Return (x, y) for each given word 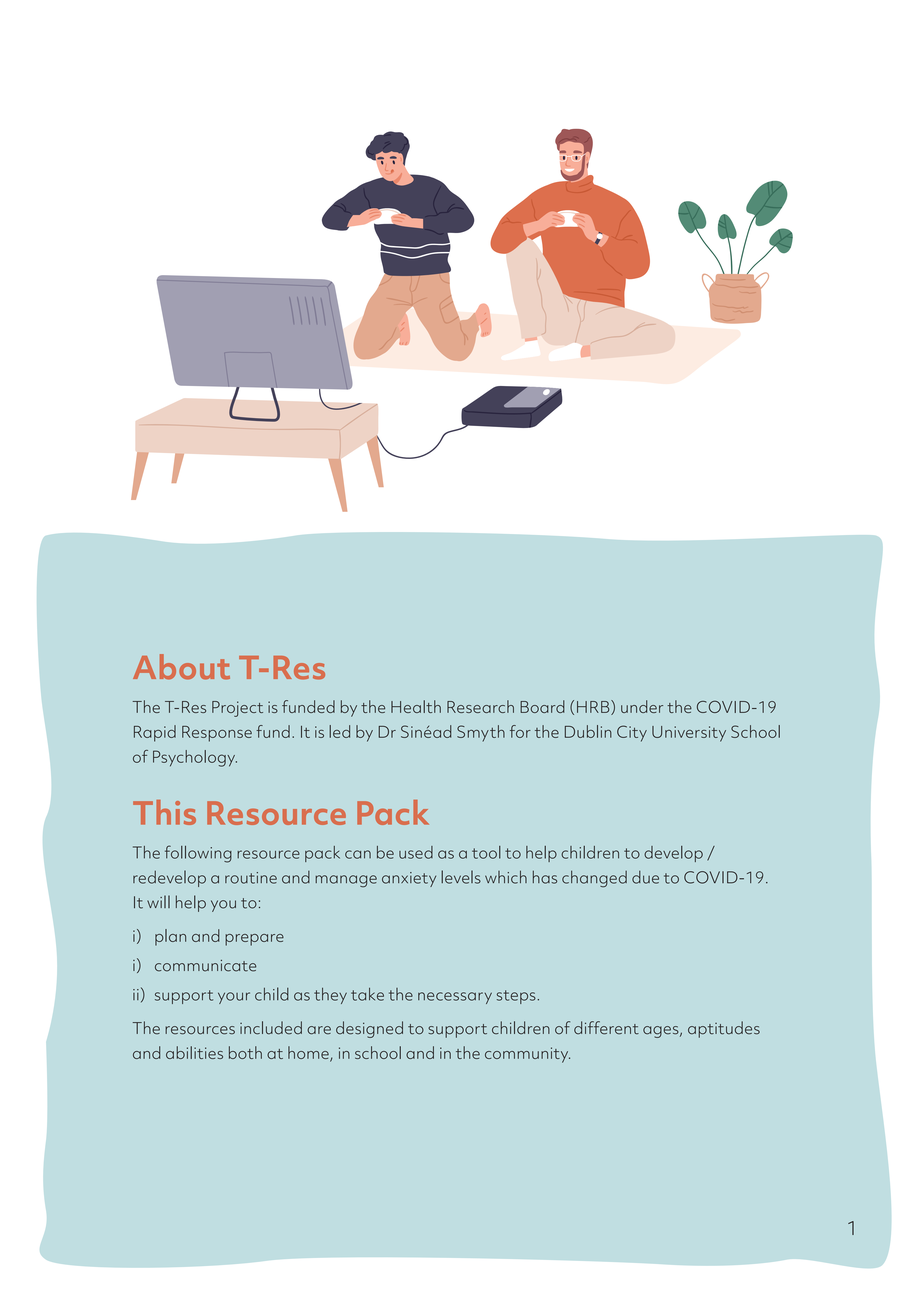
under (642, 706)
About (181, 667)
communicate (206, 966)
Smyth (481, 733)
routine (251, 878)
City (632, 733)
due (645, 877)
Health (416, 706)
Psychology (195, 758)
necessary (455, 998)
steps (517, 997)
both (245, 1052)
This (164, 812)
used (416, 852)
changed (594, 879)
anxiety (409, 879)
